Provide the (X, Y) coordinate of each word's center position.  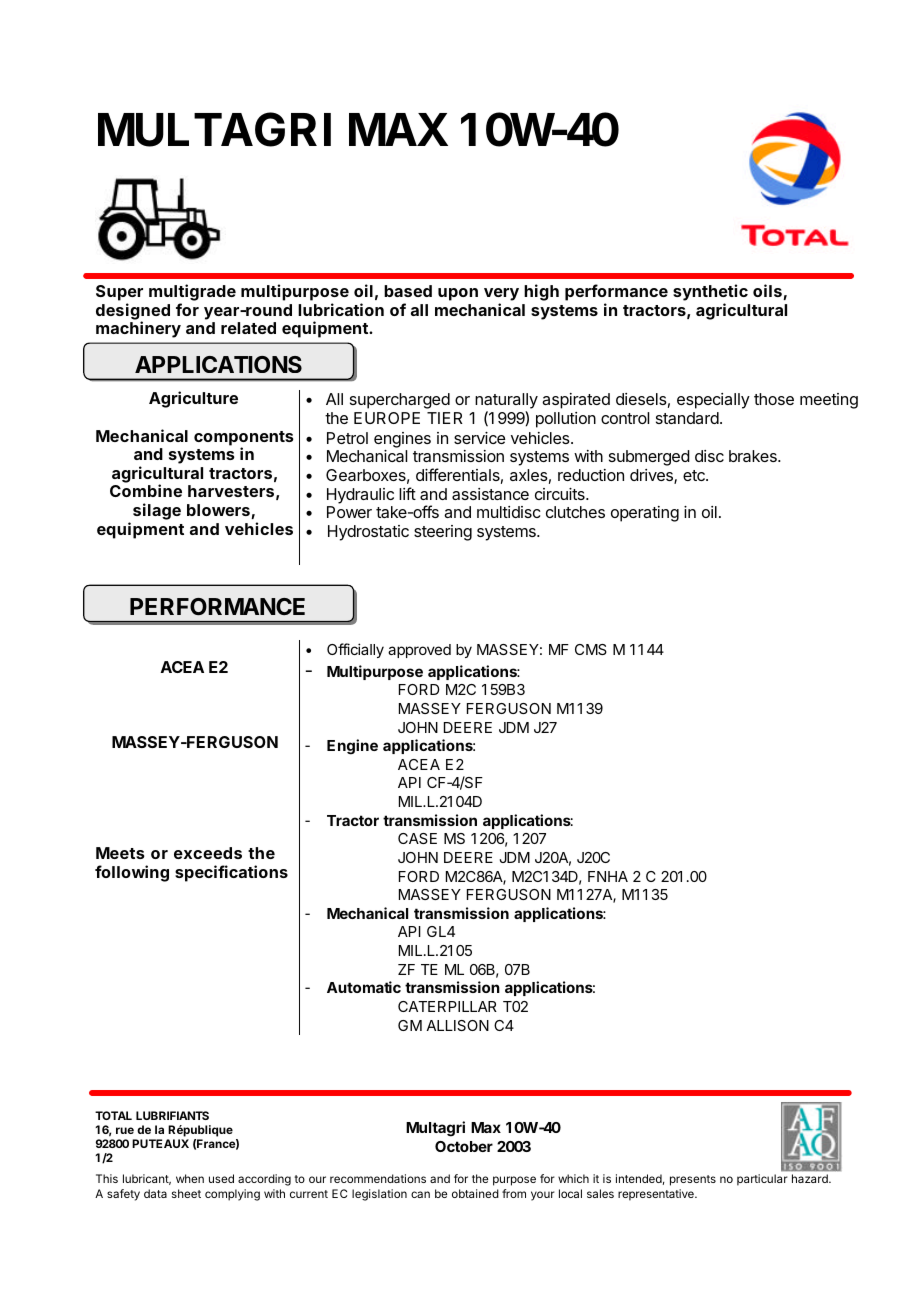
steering (443, 533)
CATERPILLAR (447, 1006)
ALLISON (457, 1025)
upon (458, 294)
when (190, 1178)
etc (695, 475)
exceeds (208, 853)
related (248, 328)
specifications (231, 873)
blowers (219, 511)
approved (419, 651)
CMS (591, 649)
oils (768, 292)
